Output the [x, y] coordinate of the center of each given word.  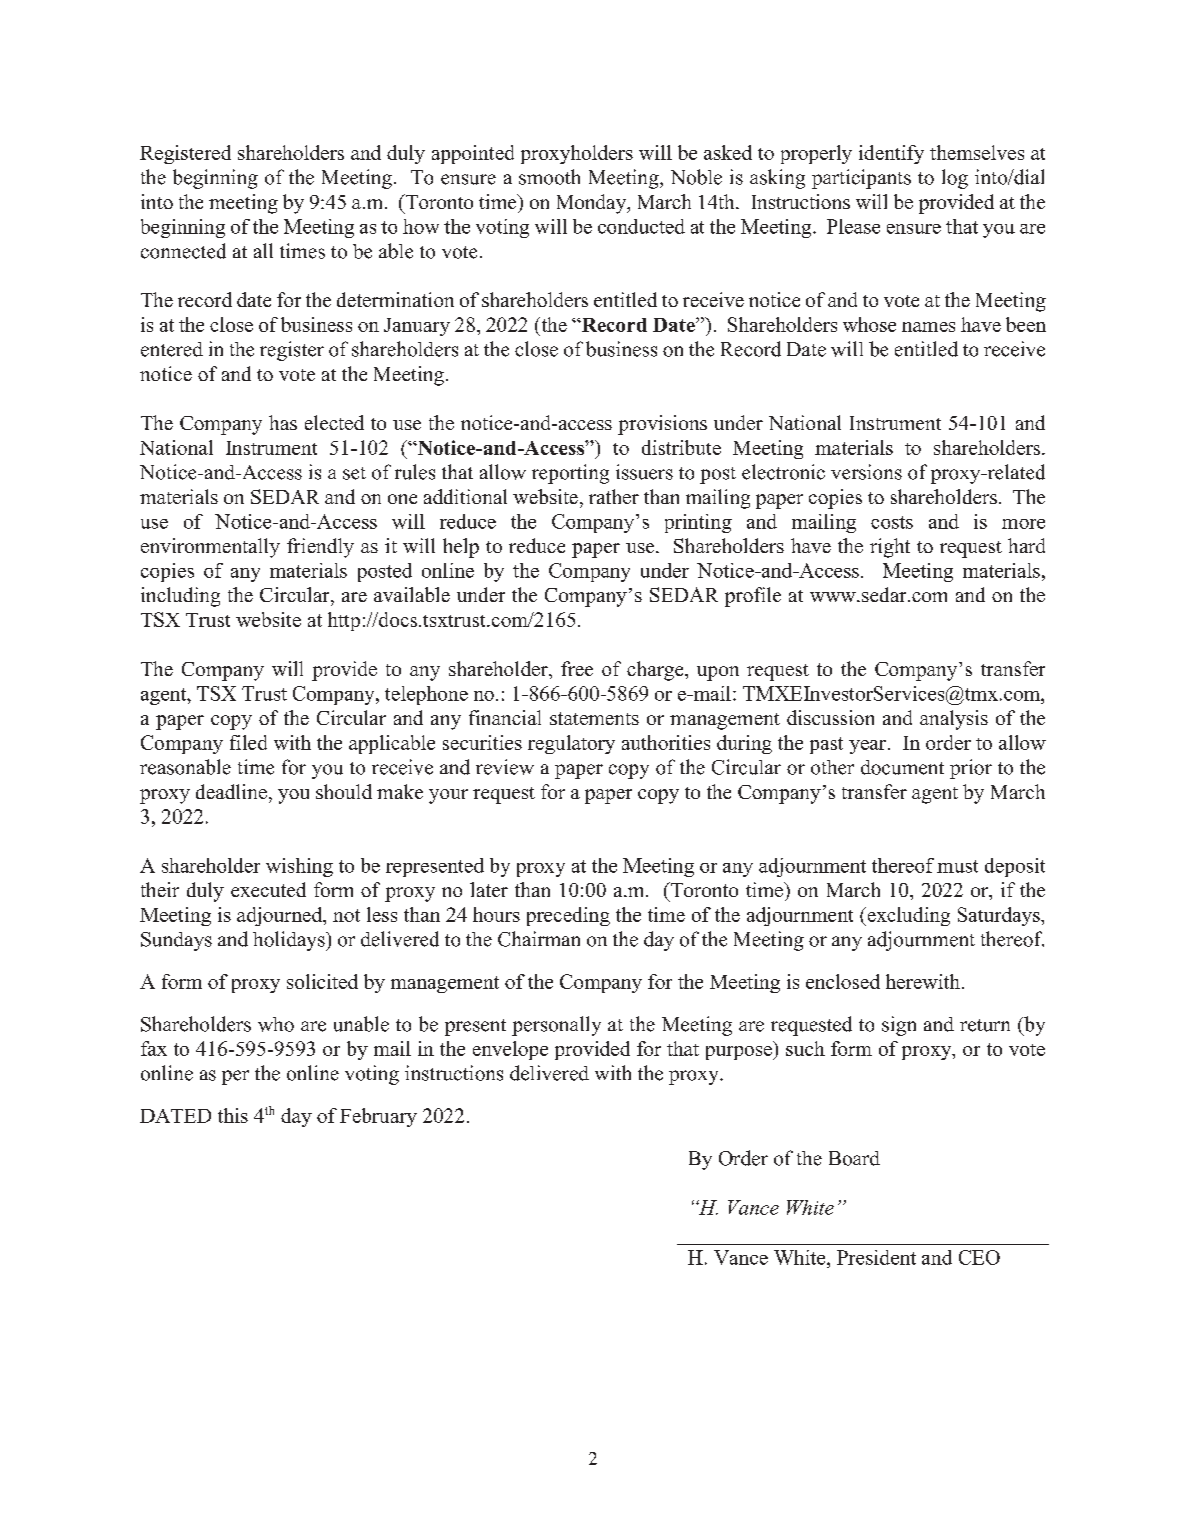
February [378, 1117]
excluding [907, 916]
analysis [954, 720]
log [955, 179]
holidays [290, 941]
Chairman [539, 939]
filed [248, 742]
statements [594, 718]
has [283, 422]
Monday [593, 204]
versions [866, 472]
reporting [570, 474]
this [233, 1115]
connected [183, 251]
